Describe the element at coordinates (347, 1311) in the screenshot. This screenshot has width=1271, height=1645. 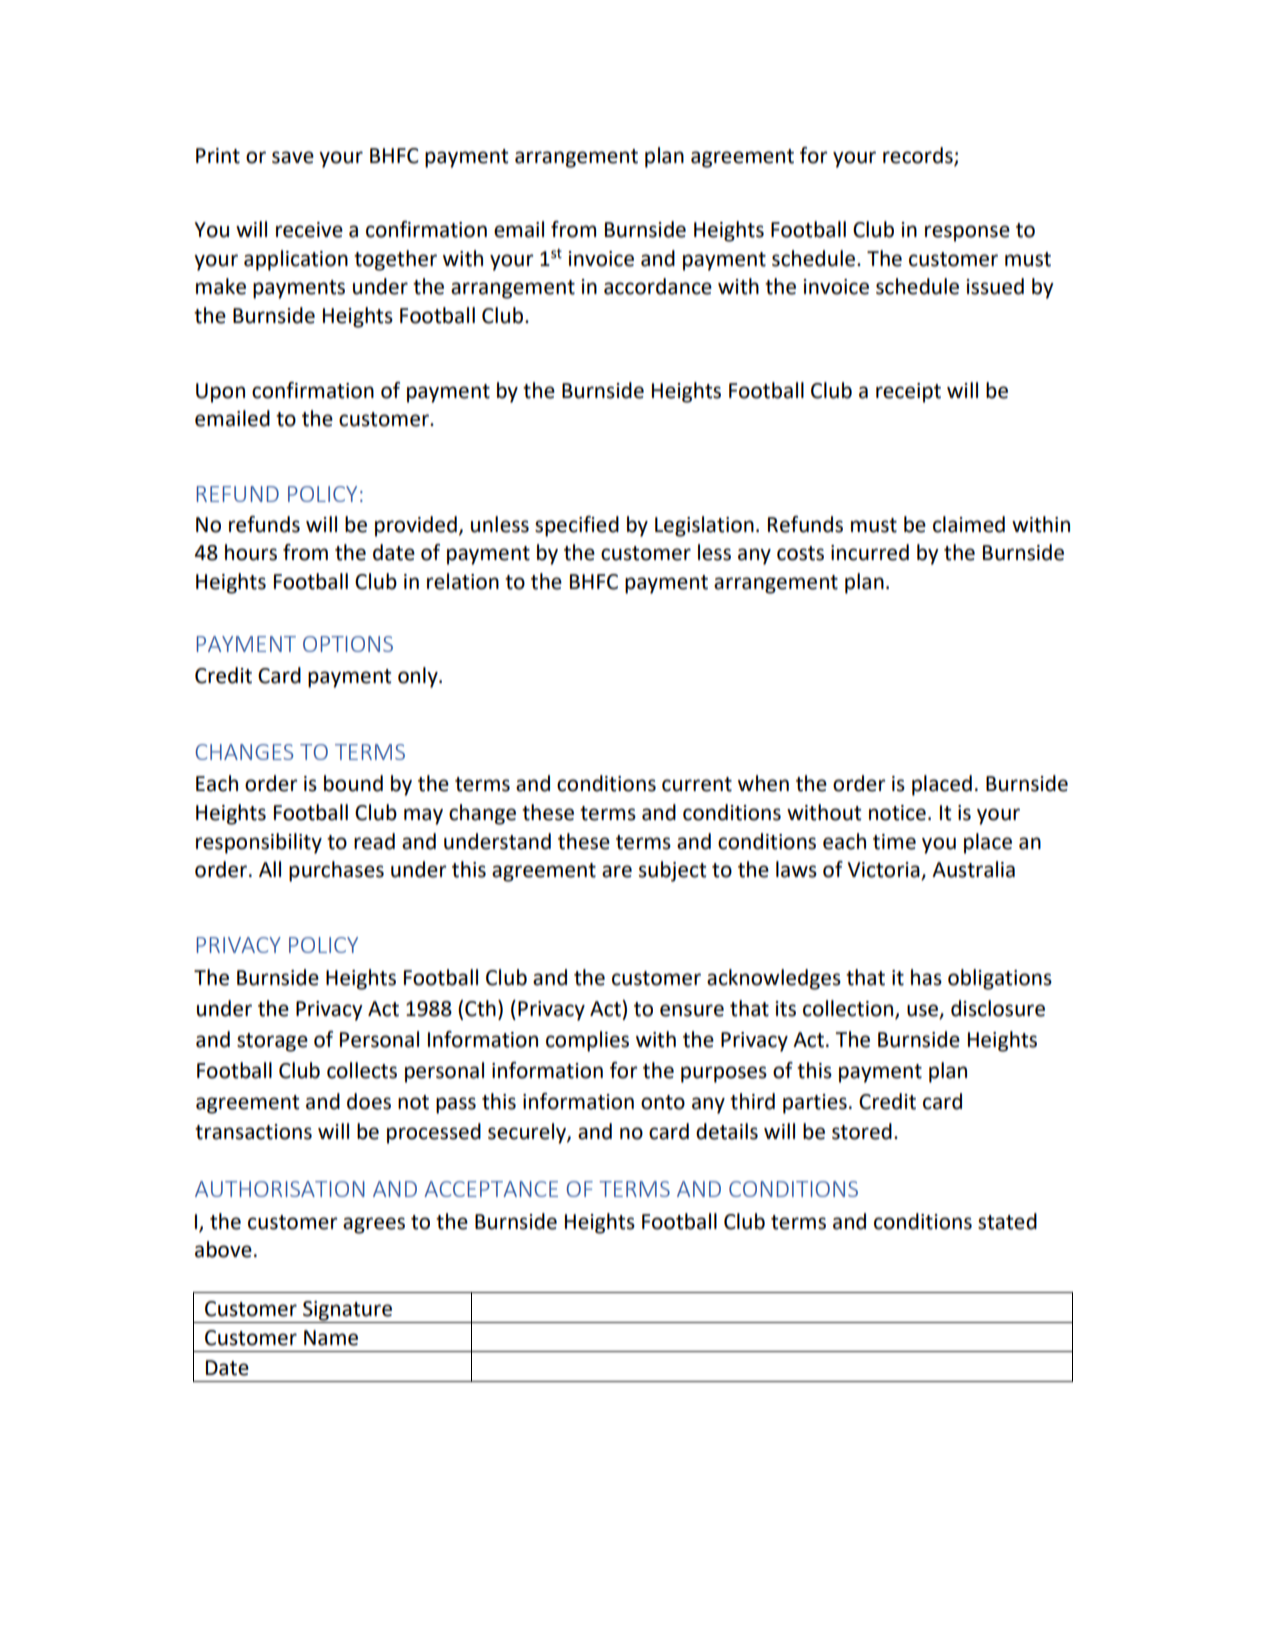
I see `Signature` at that location.
